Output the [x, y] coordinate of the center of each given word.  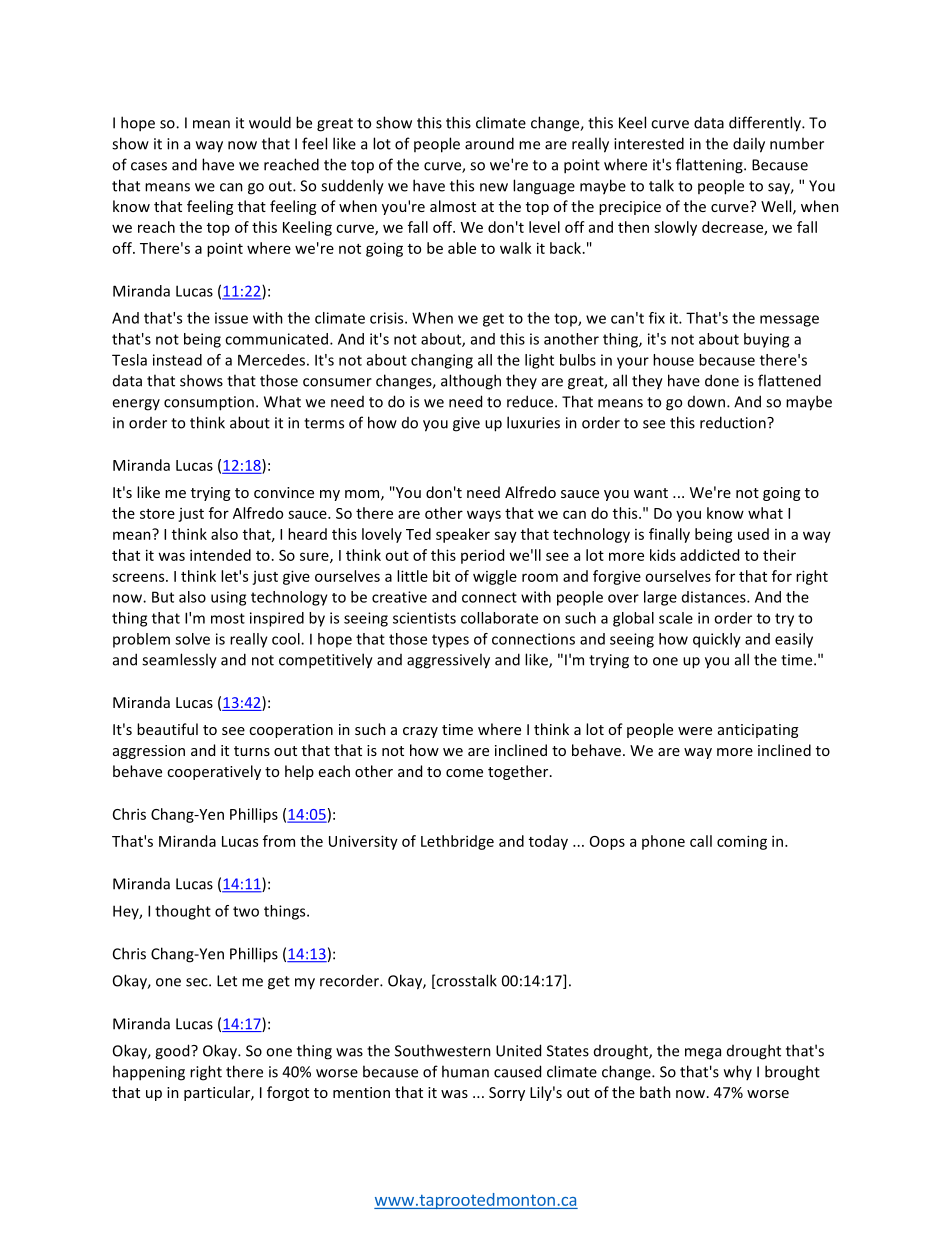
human [465, 1071]
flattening [710, 166]
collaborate [499, 618]
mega [703, 1054]
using [228, 598]
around [489, 143]
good [173, 1052]
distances [715, 597]
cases [149, 166]
